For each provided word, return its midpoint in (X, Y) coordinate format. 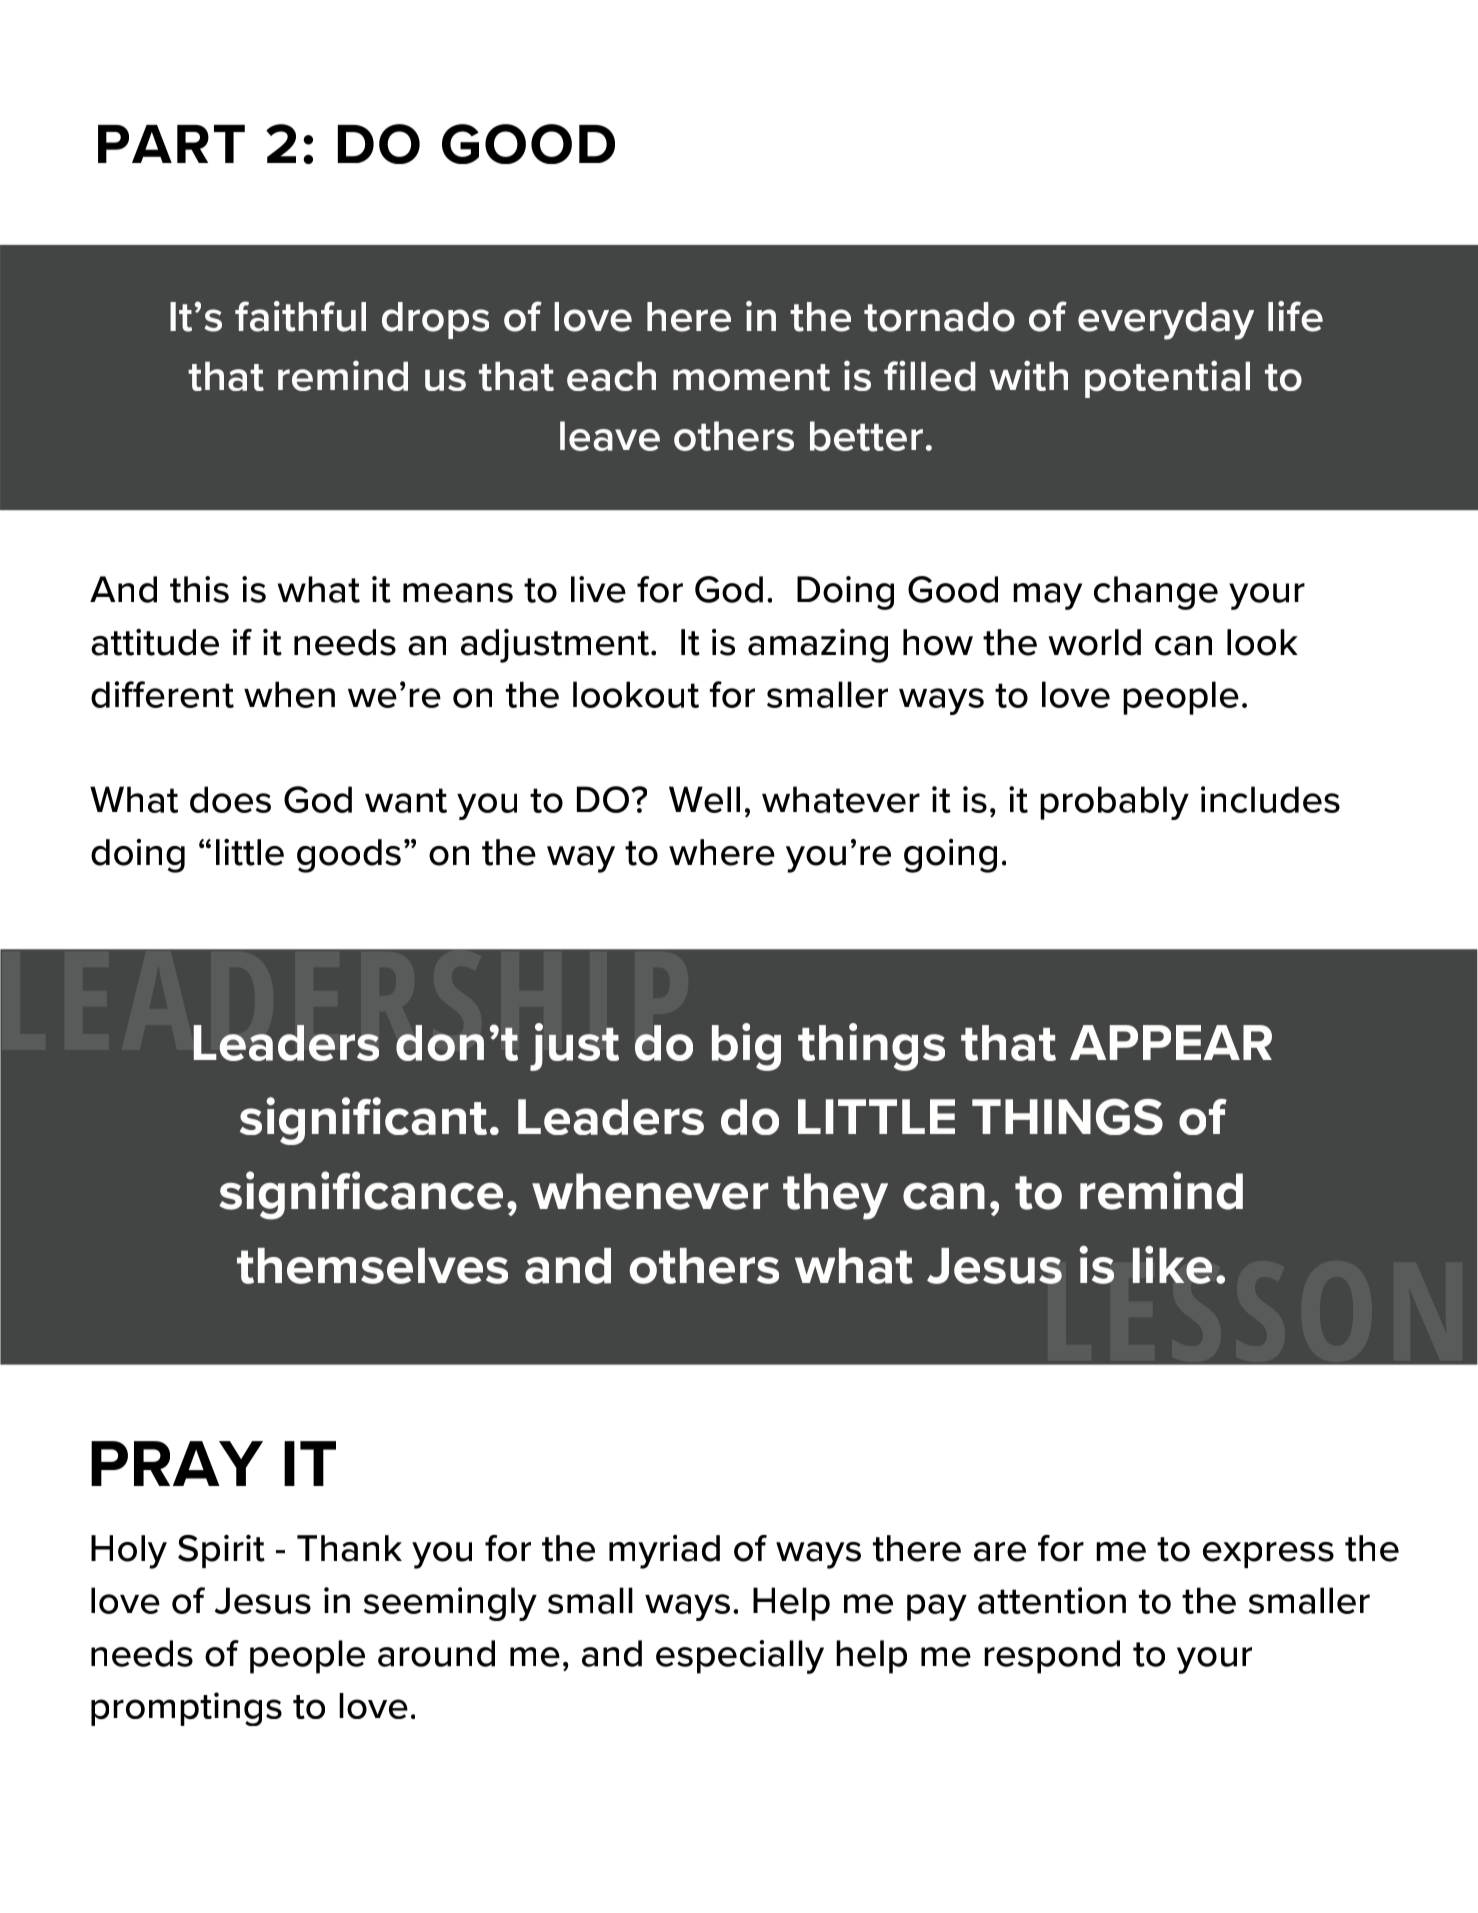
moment (751, 377)
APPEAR (1171, 1042)
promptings (186, 1709)
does (230, 799)
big (746, 1047)
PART (171, 144)
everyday (1166, 321)
